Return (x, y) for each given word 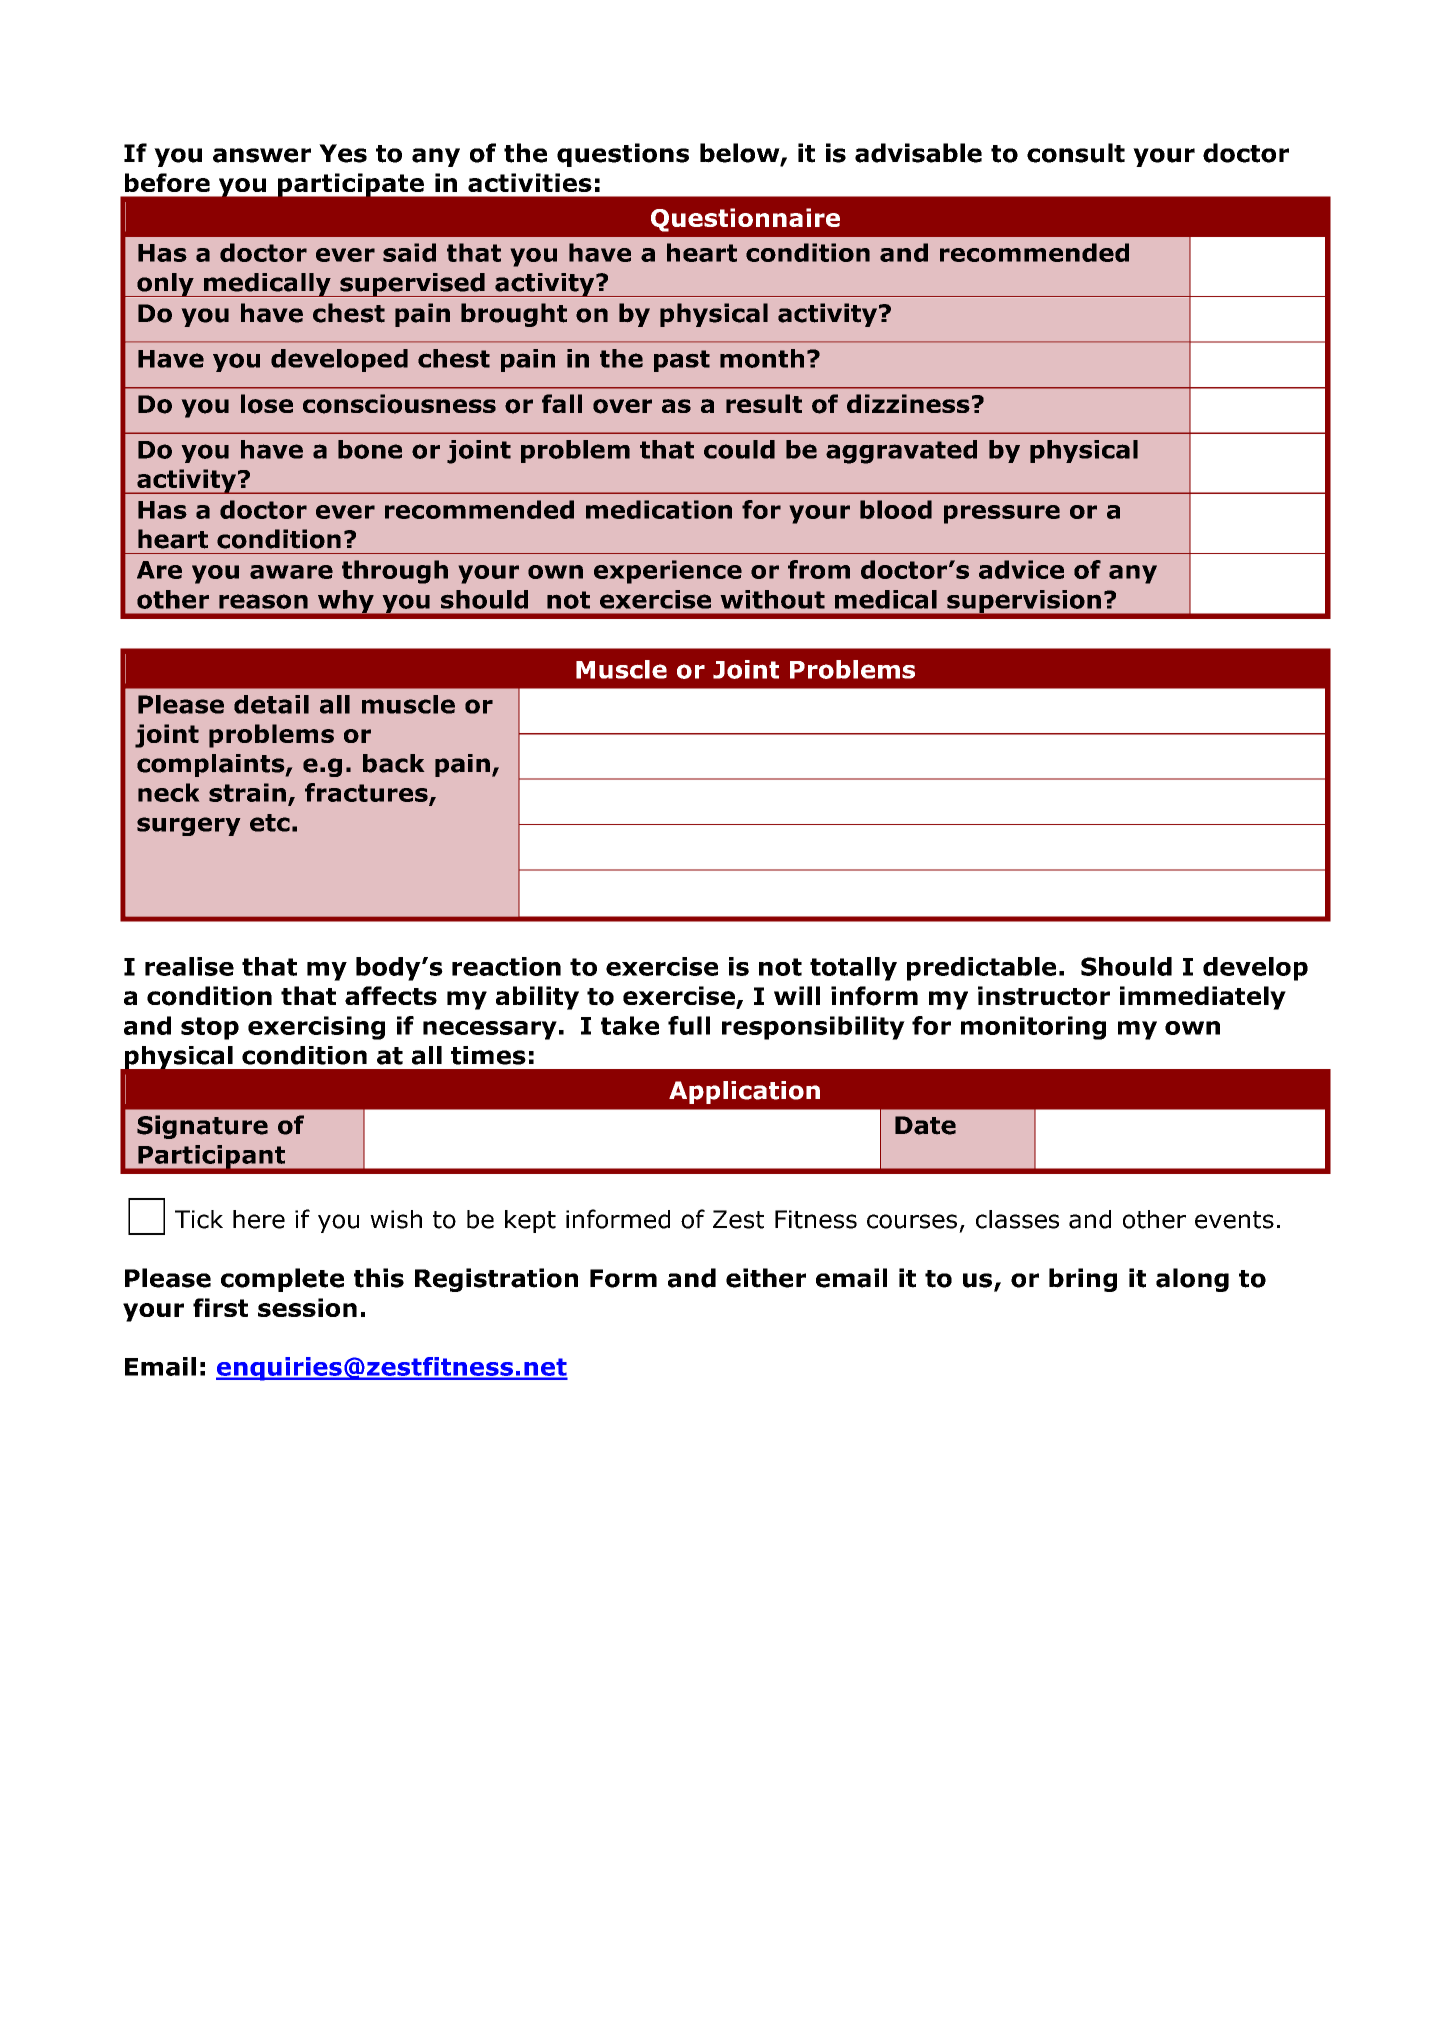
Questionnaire (745, 220)
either (766, 1278)
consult (1076, 153)
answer (262, 155)
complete (282, 1280)
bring (1083, 1280)
